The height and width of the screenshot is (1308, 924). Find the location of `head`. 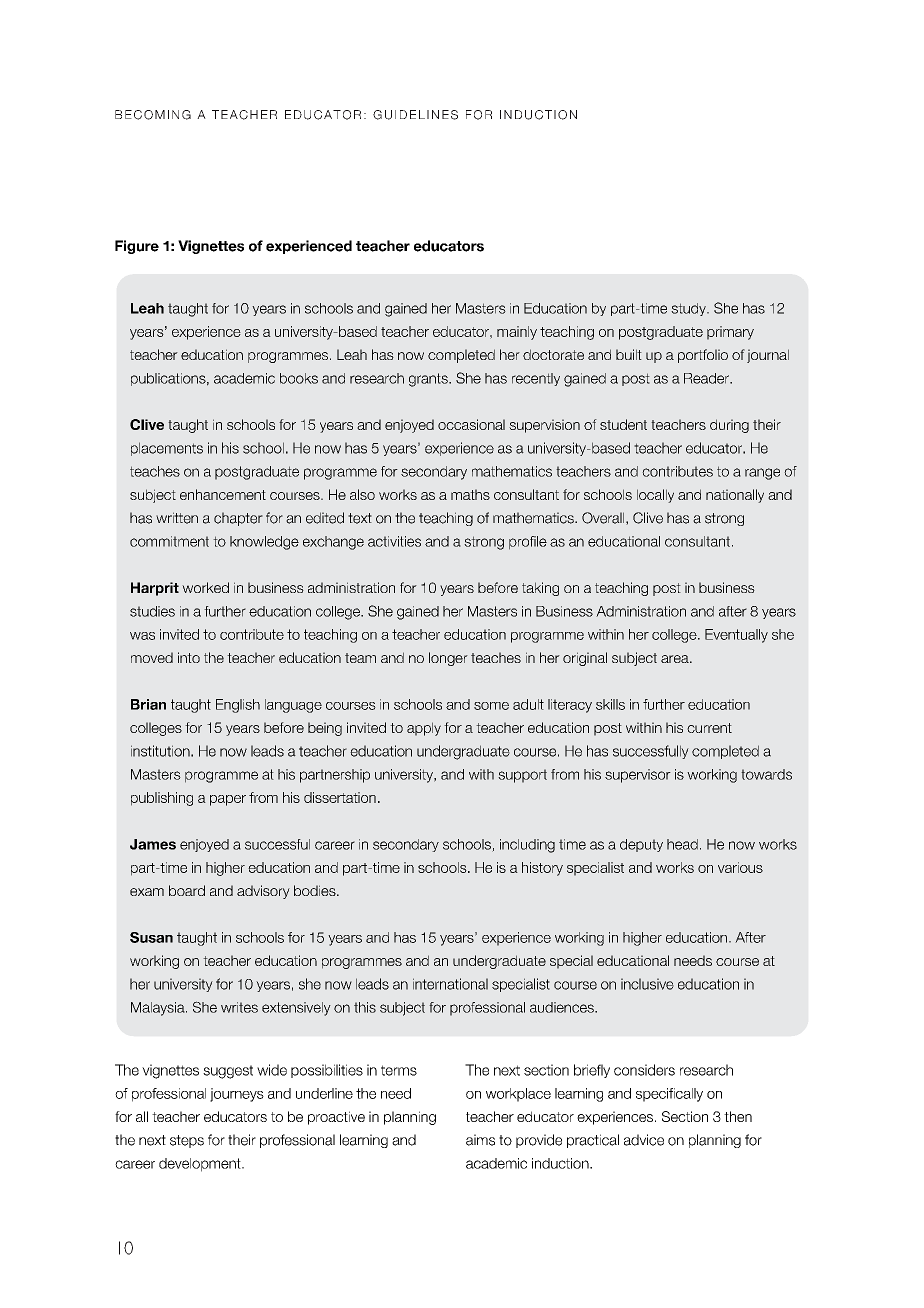

head is located at coordinates (682, 844).
